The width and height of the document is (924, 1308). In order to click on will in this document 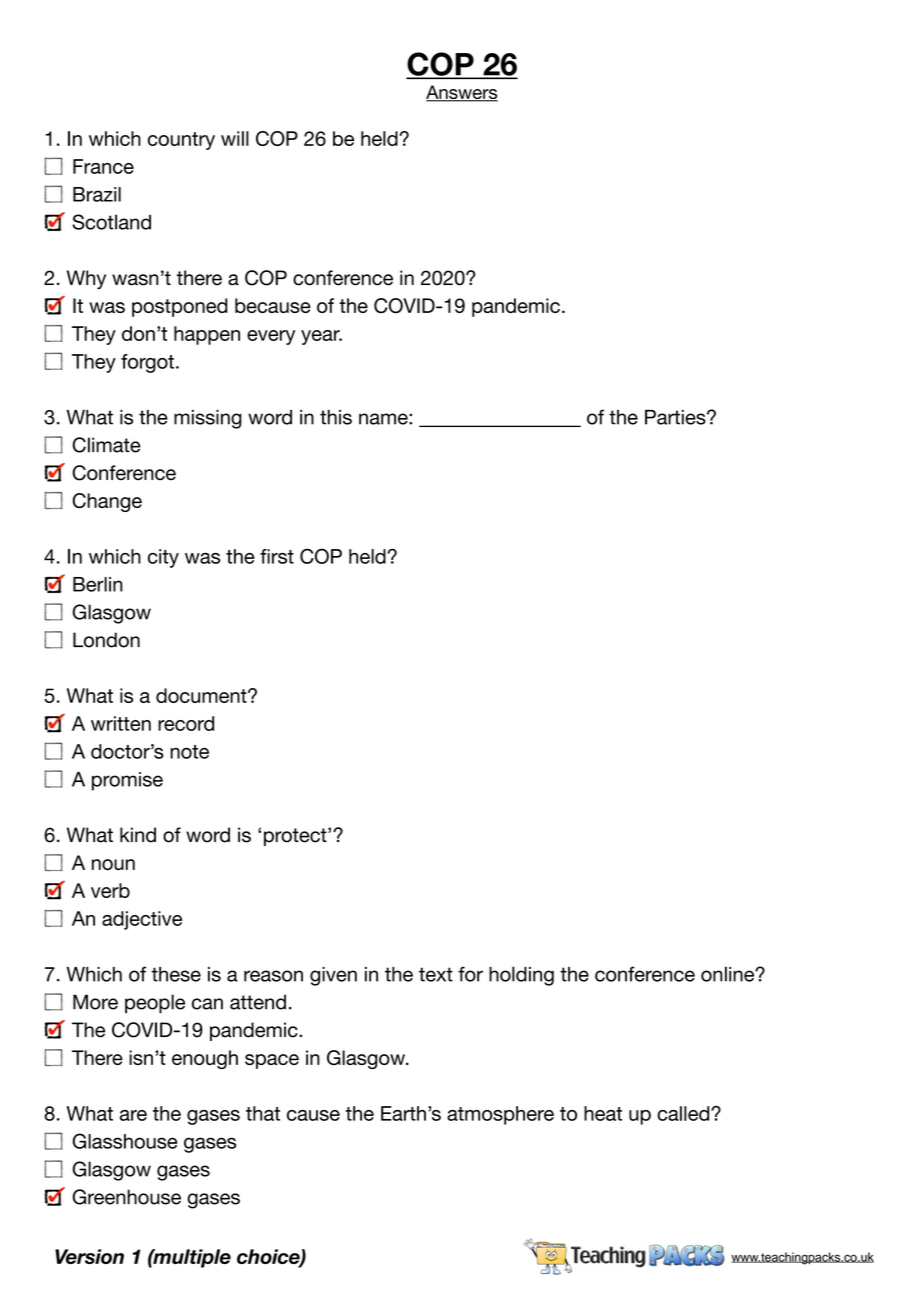, I will do `click(235, 138)`.
